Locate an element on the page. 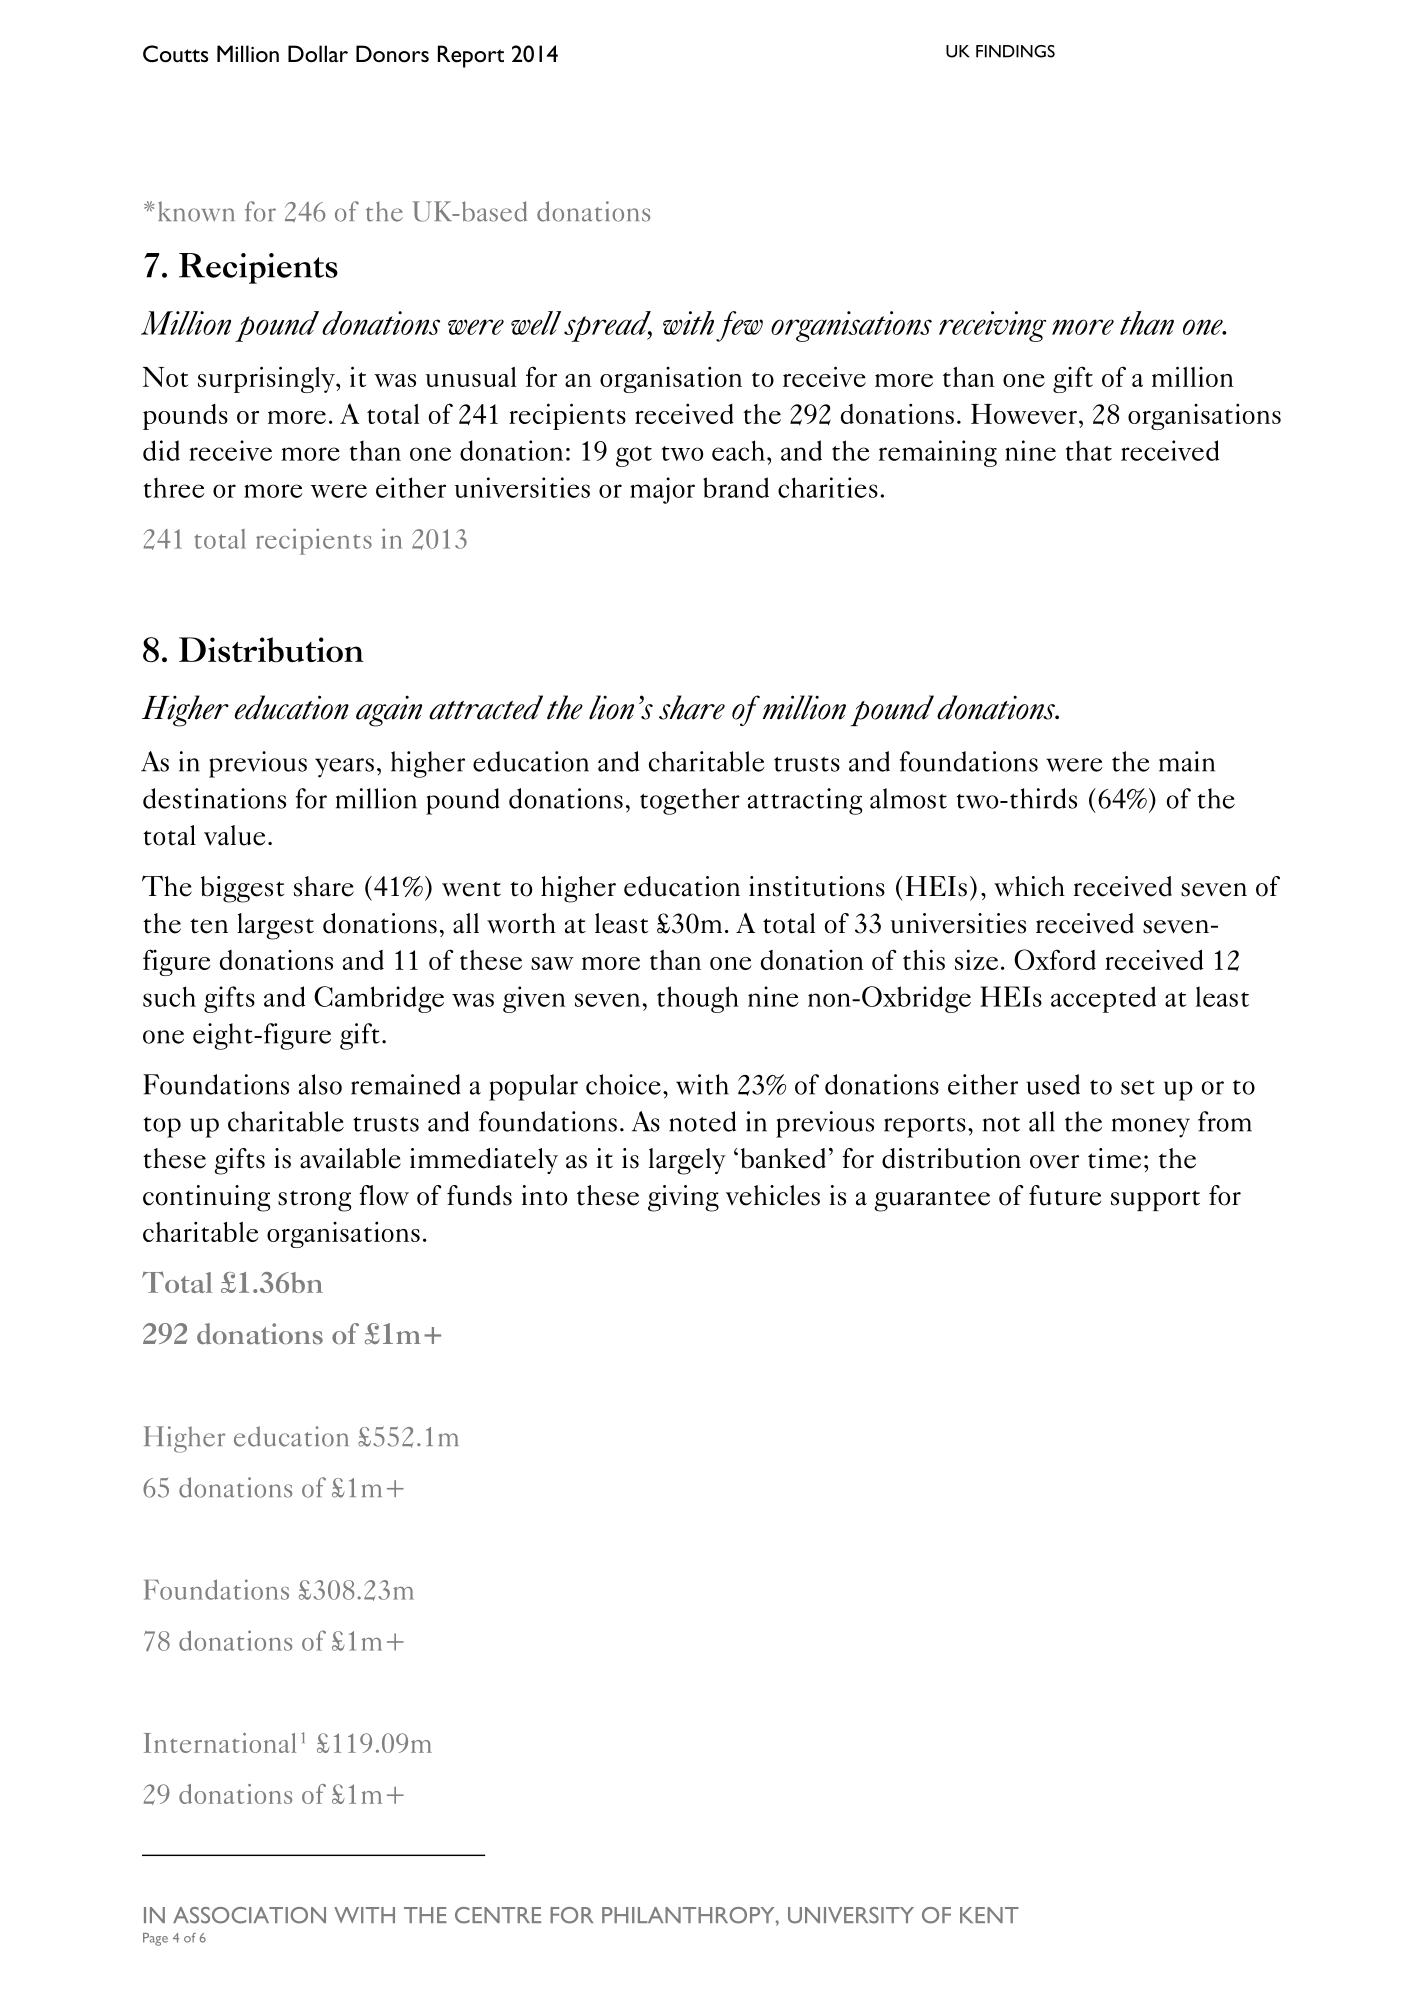  together is located at coordinates (690, 801).
